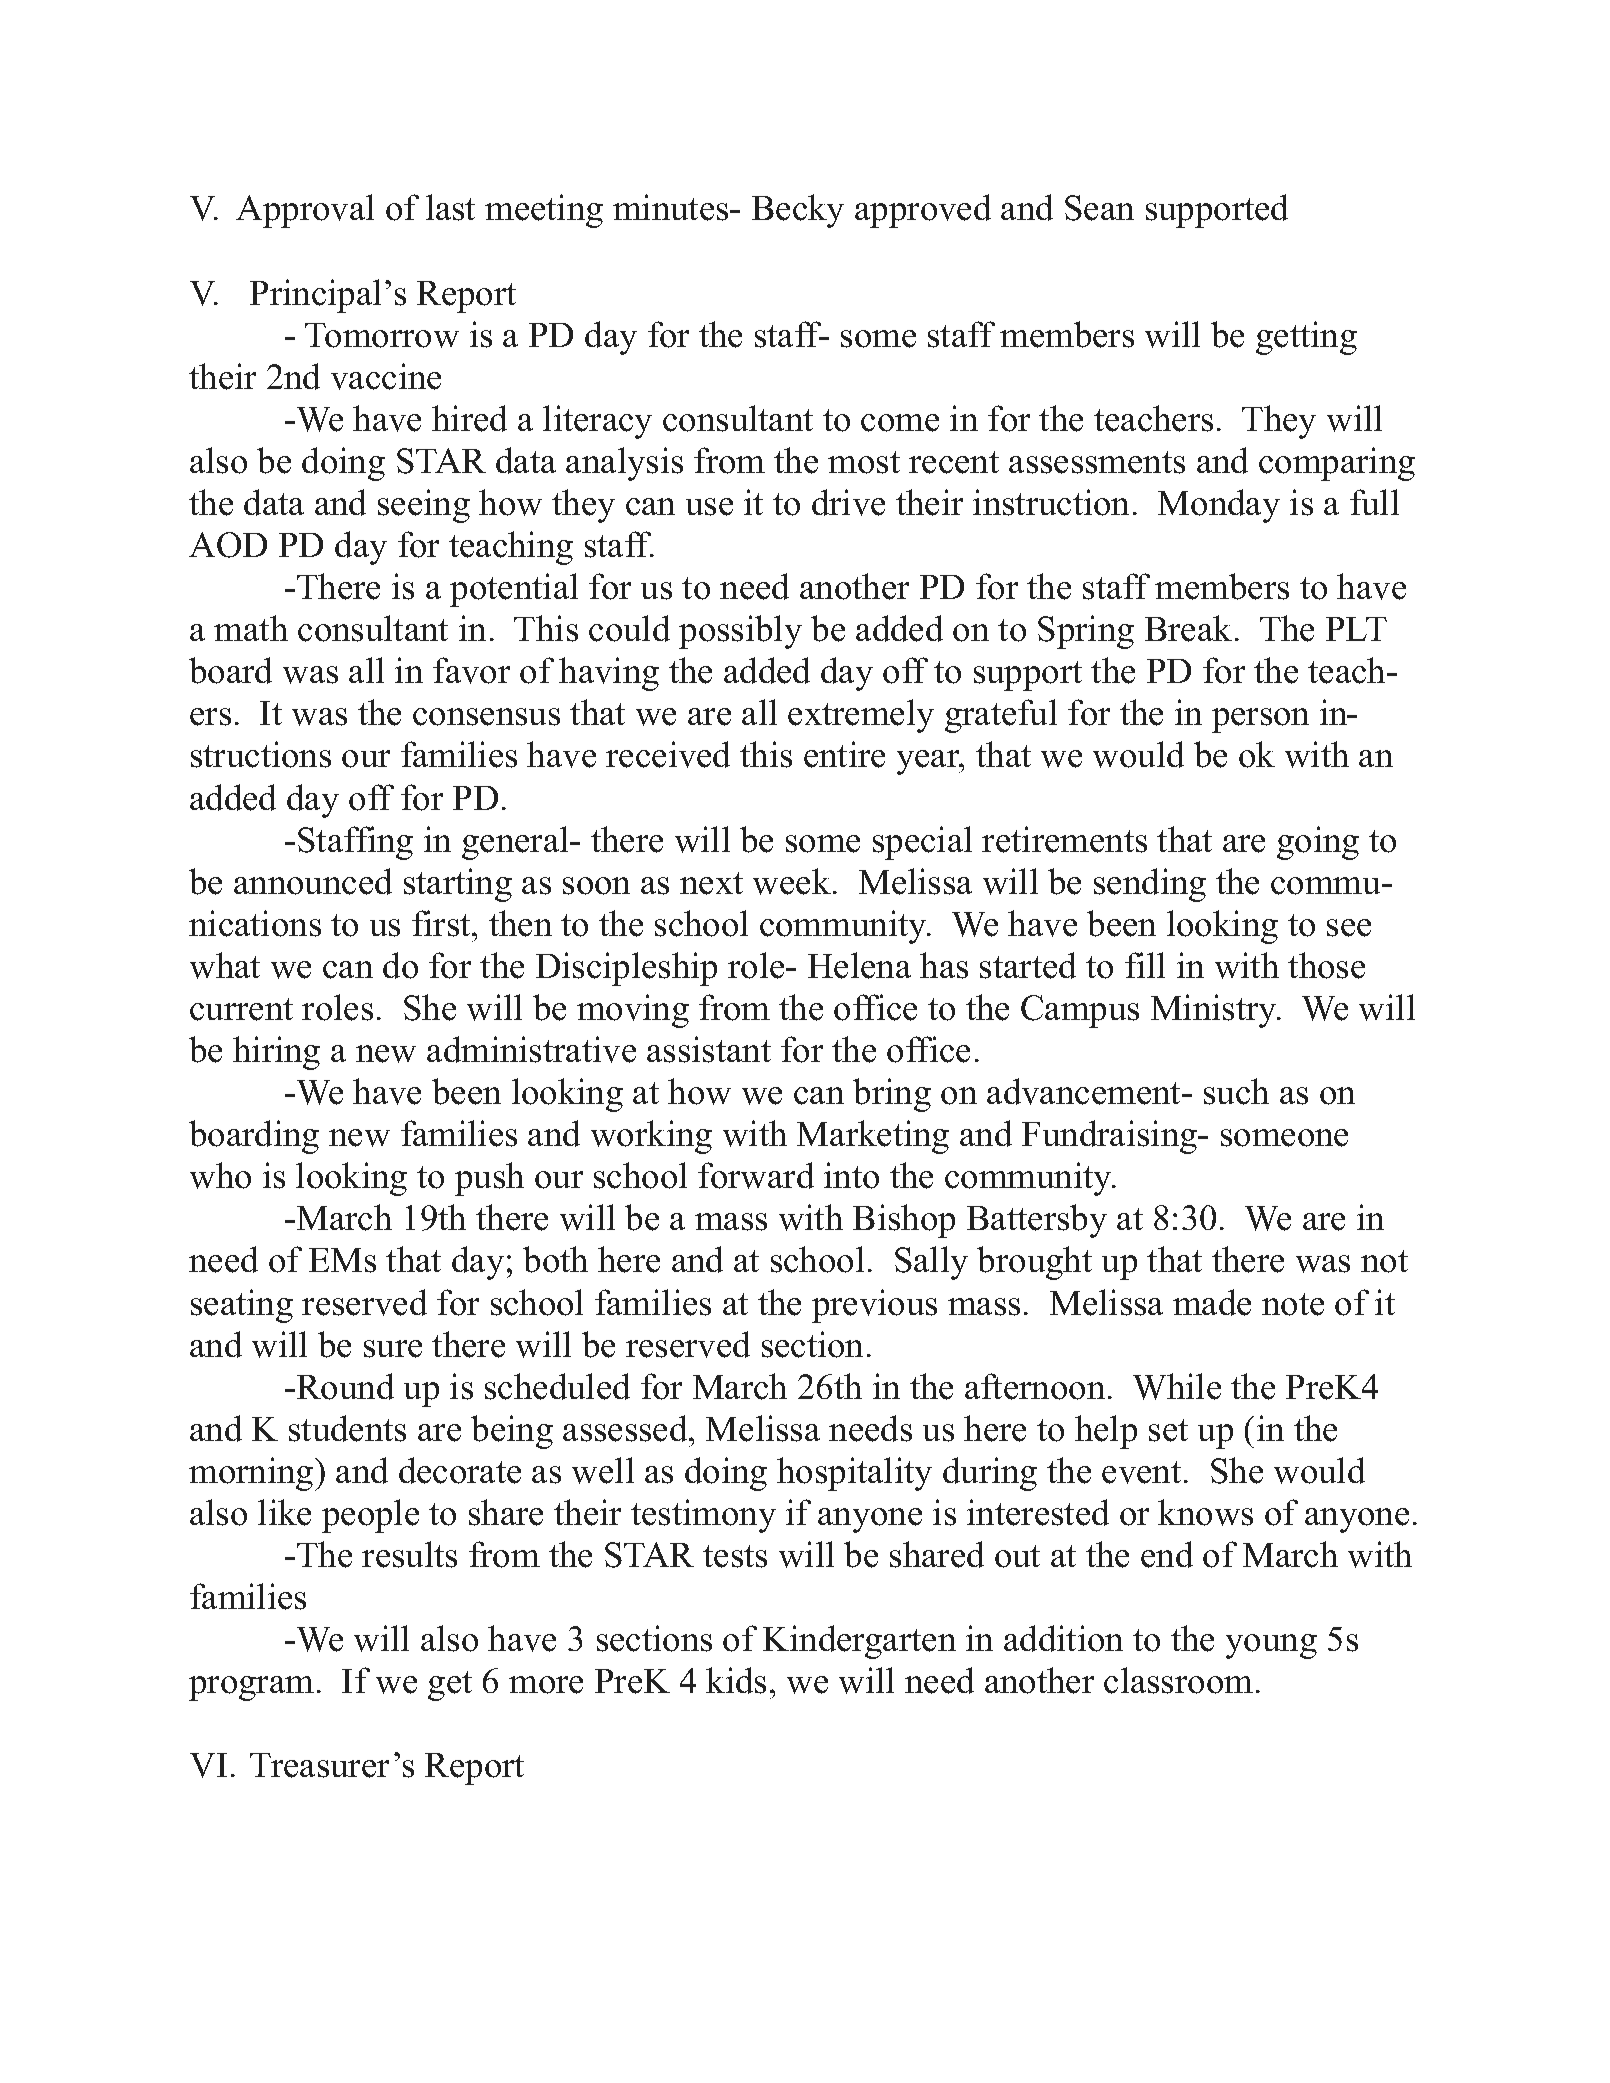 Image resolution: width=1610 pixels, height=2083 pixels. What do you see at coordinates (1306, 338) in the screenshot?
I see `getting` at bounding box center [1306, 338].
